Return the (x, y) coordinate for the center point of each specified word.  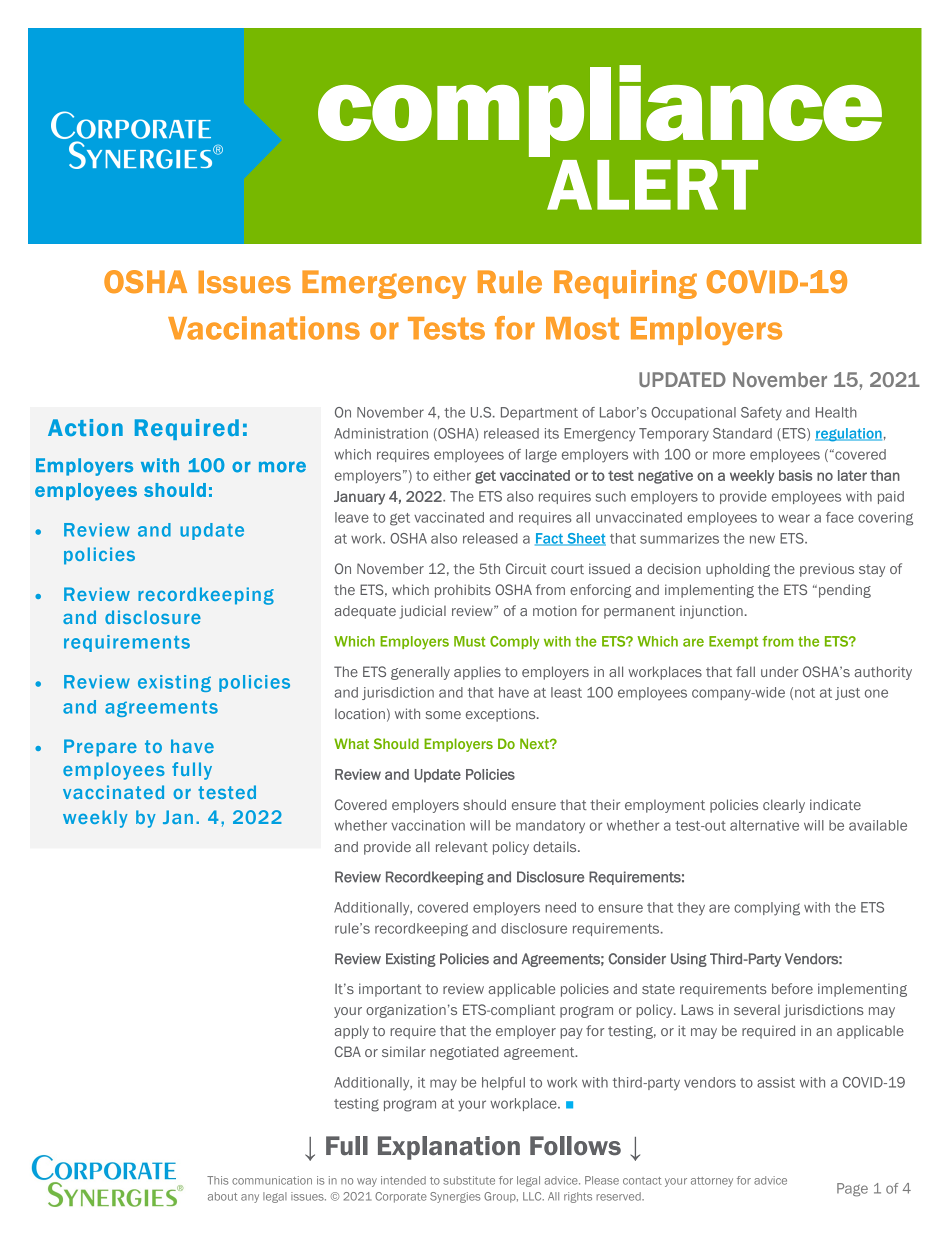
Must (469, 641)
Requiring (625, 284)
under (779, 671)
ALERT (652, 185)
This (218, 1180)
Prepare (100, 748)
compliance (600, 111)
